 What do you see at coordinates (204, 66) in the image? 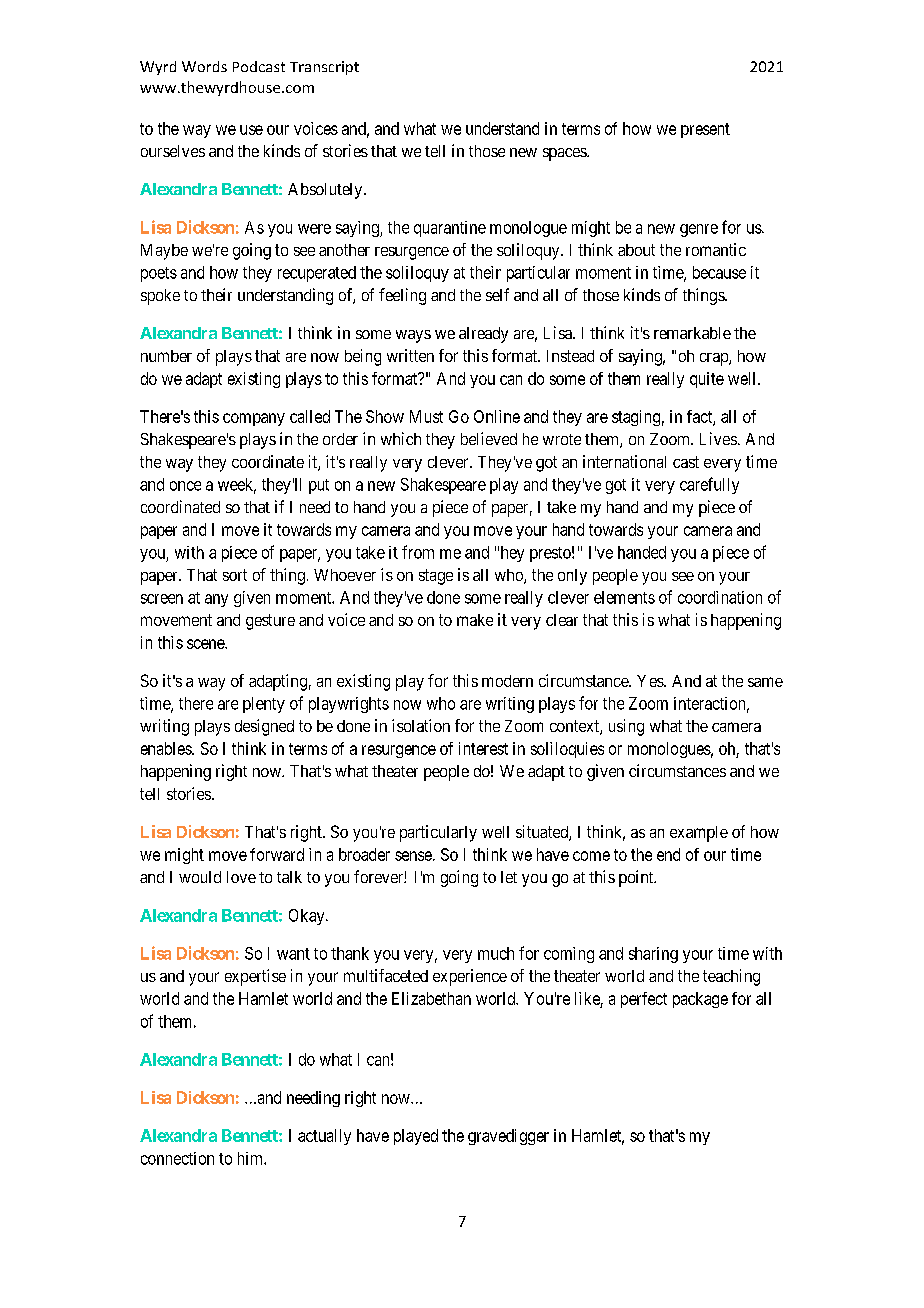
I see `Words` at bounding box center [204, 66].
